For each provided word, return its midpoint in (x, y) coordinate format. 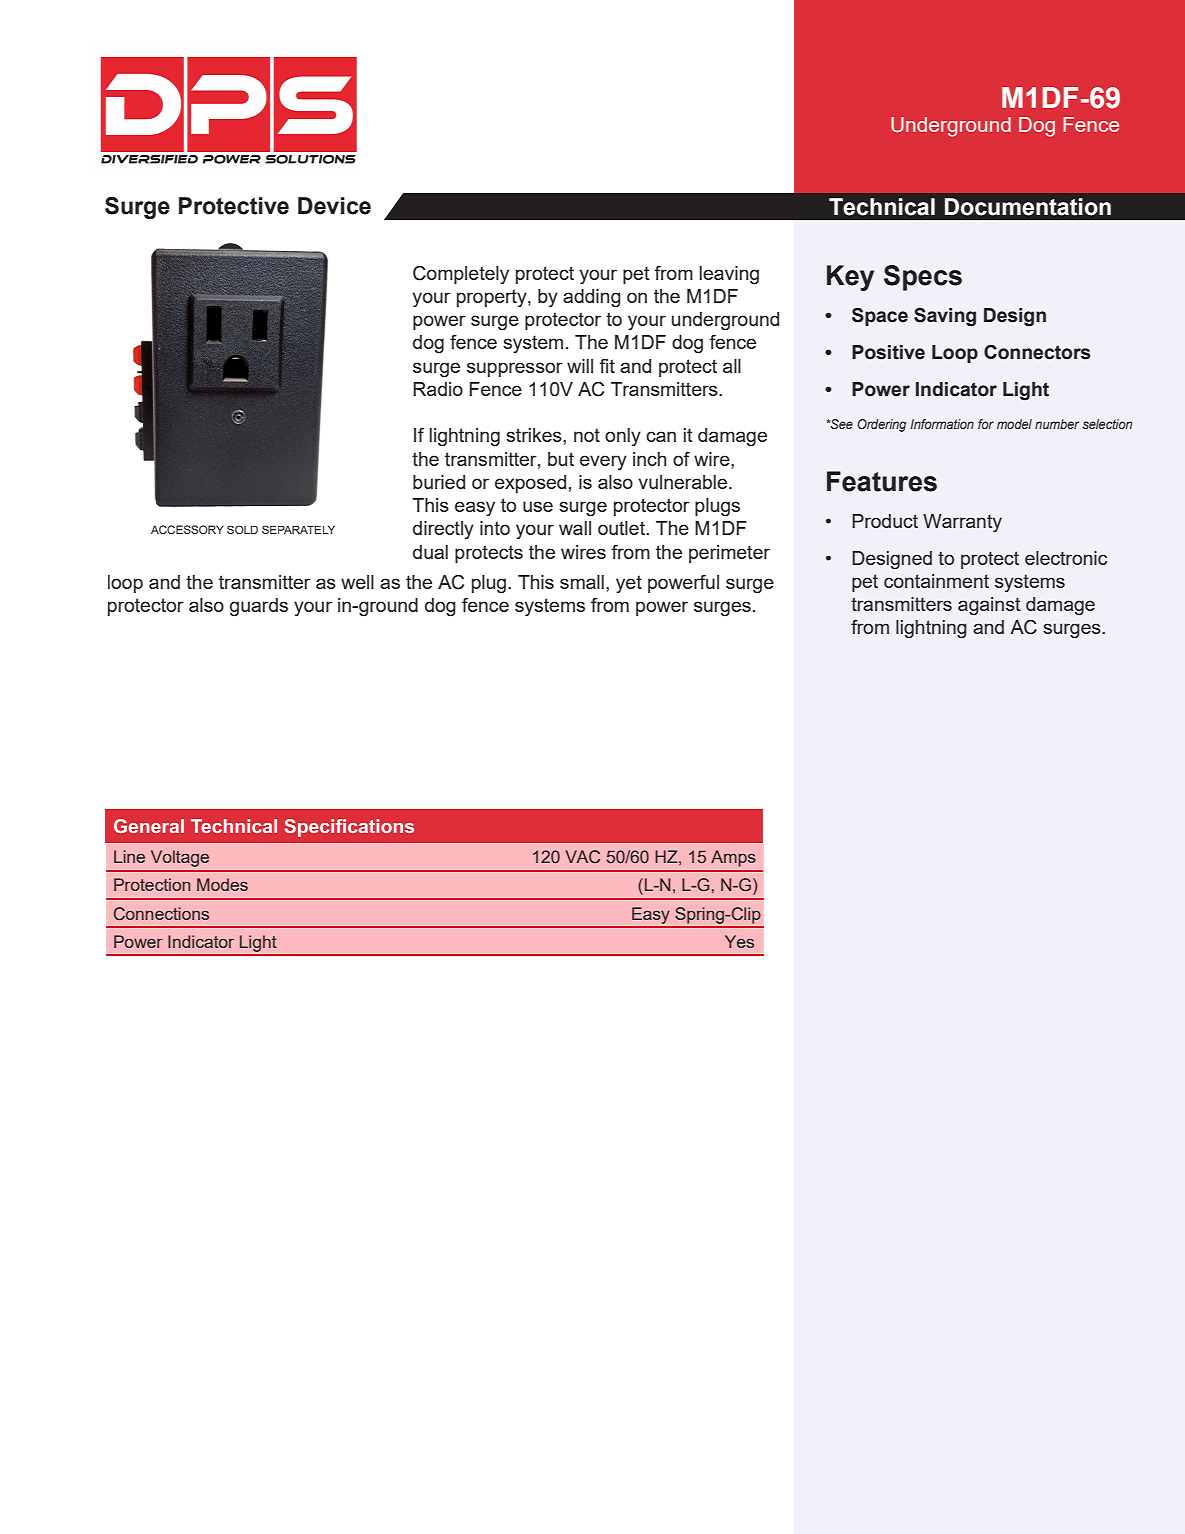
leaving (729, 275)
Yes (739, 941)
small (582, 582)
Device (334, 206)
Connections (161, 913)
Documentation (1028, 207)
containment (936, 581)
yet (629, 584)
